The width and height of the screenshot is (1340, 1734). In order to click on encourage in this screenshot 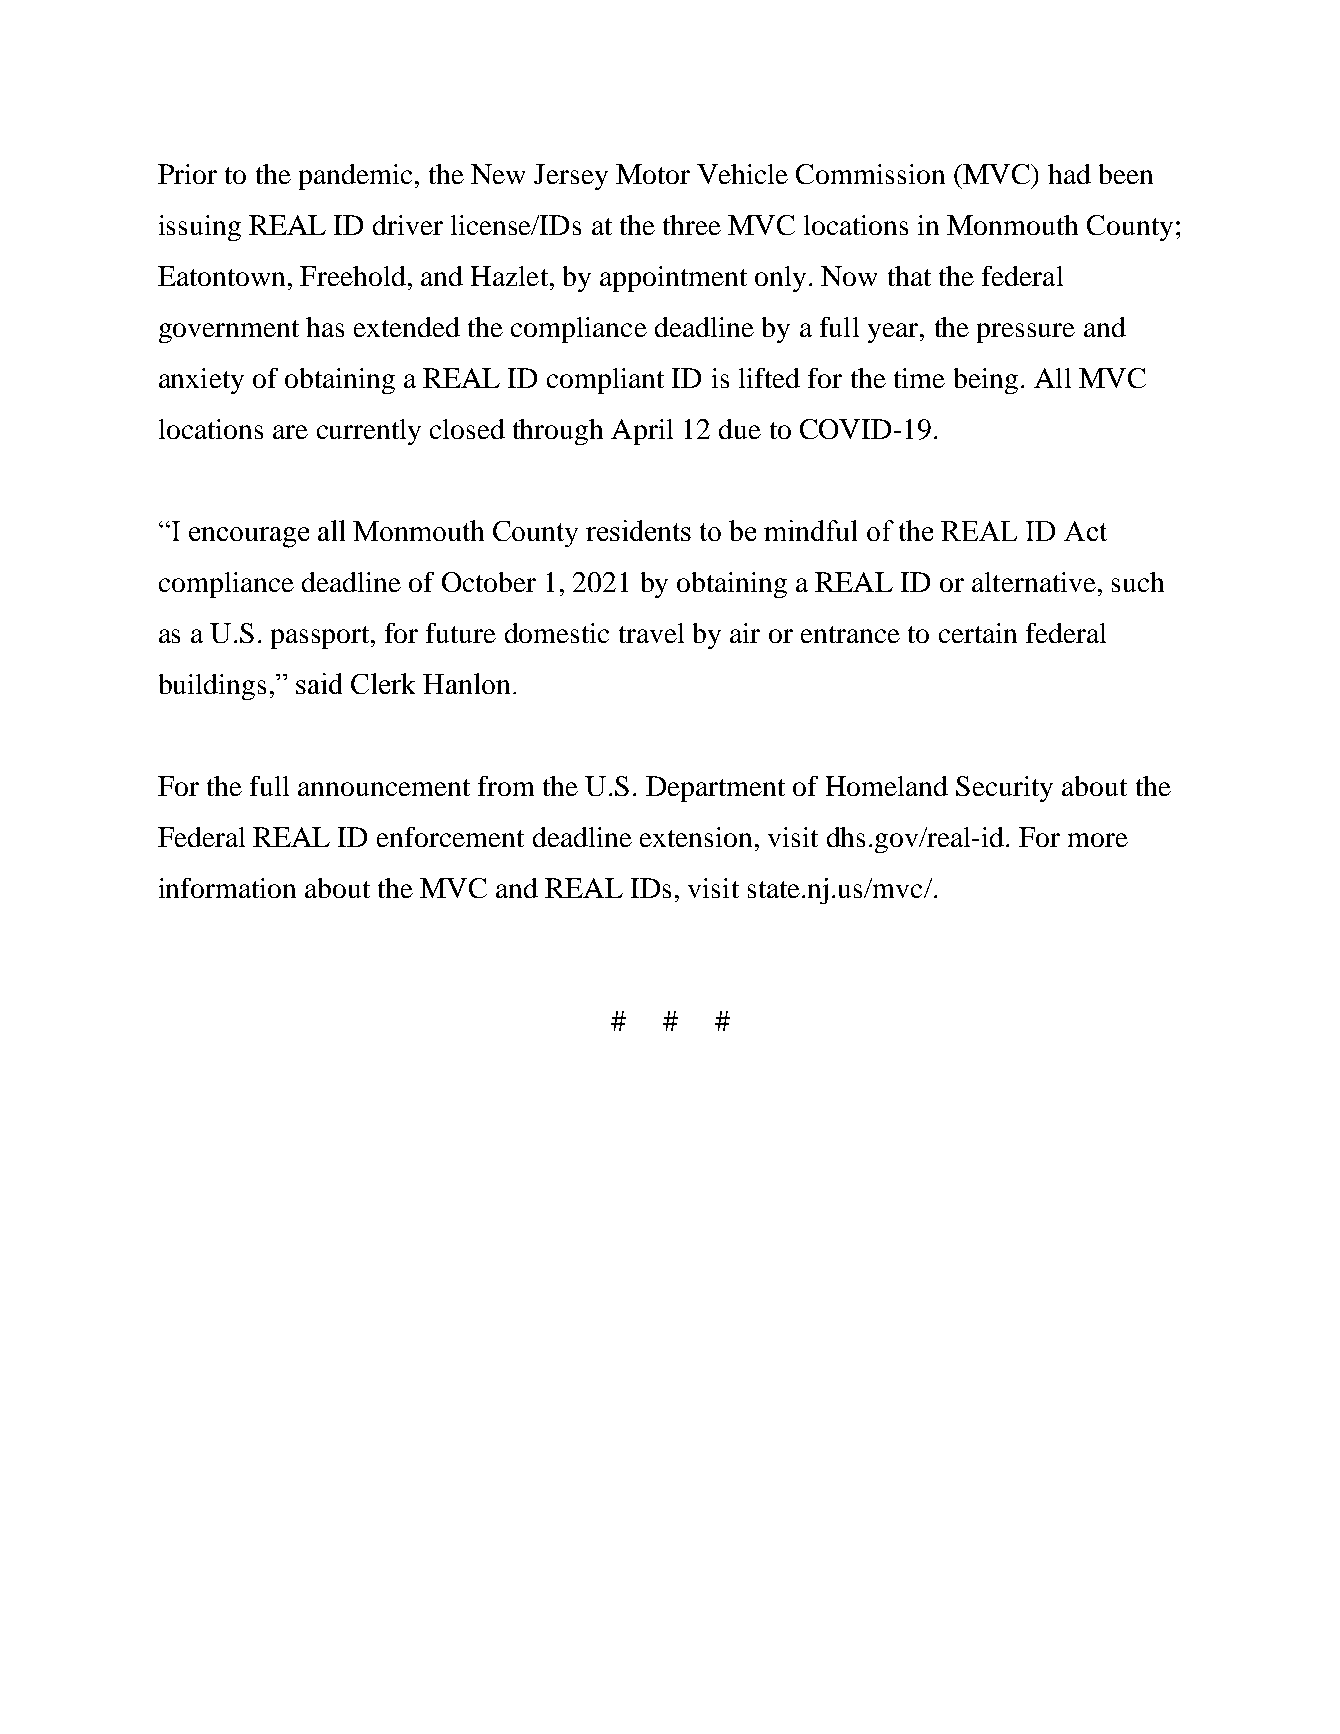, I will do `click(249, 537)`.
